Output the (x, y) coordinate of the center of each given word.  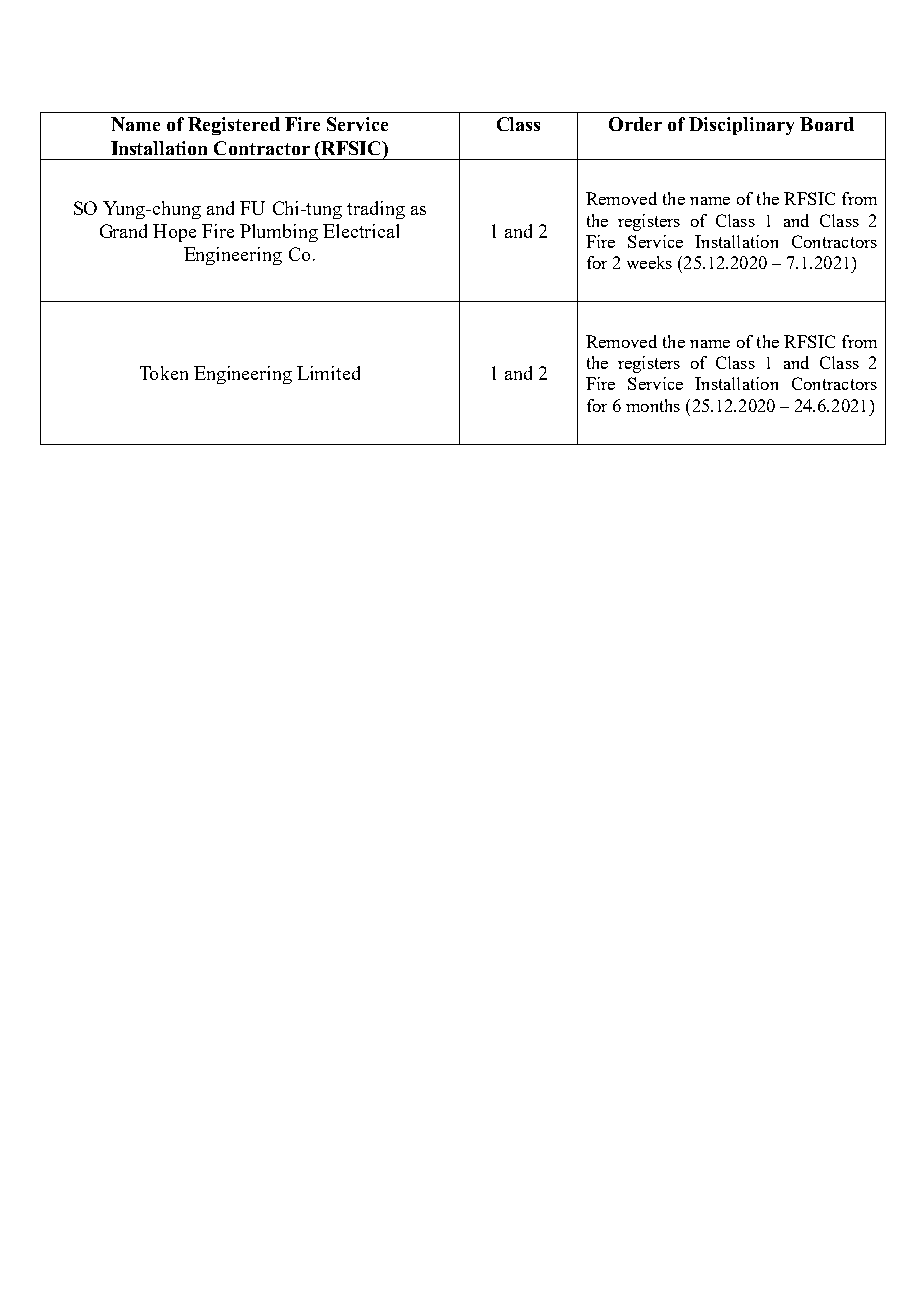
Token (164, 373)
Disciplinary (741, 126)
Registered (234, 126)
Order (635, 124)
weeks (649, 262)
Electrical (361, 231)
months (653, 405)
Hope (174, 233)
